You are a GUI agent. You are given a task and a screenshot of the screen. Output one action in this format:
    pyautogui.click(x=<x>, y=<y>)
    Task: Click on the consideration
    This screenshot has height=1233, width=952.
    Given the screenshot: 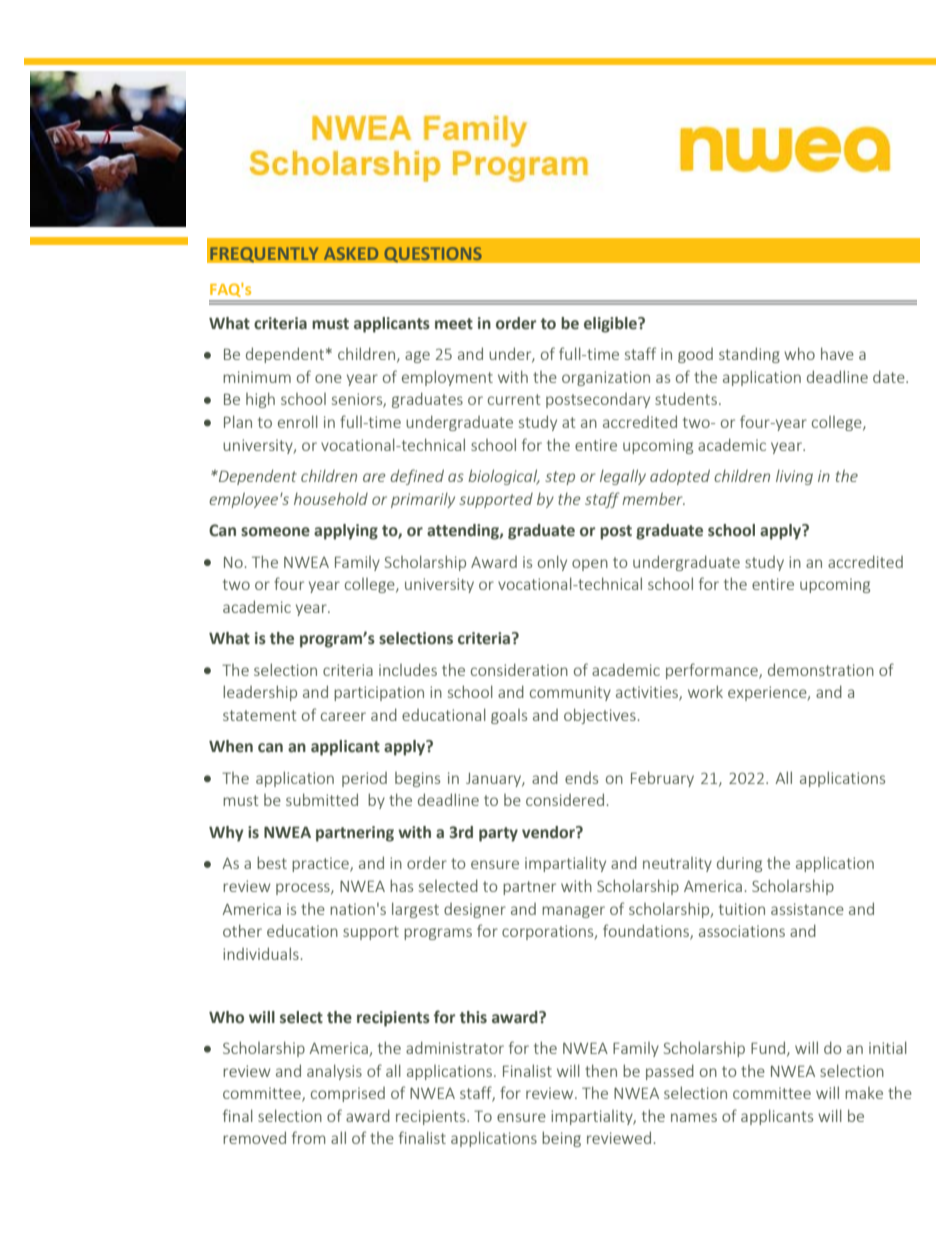 What is the action you would take?
    pyautogui.click(x=519, y=669)
